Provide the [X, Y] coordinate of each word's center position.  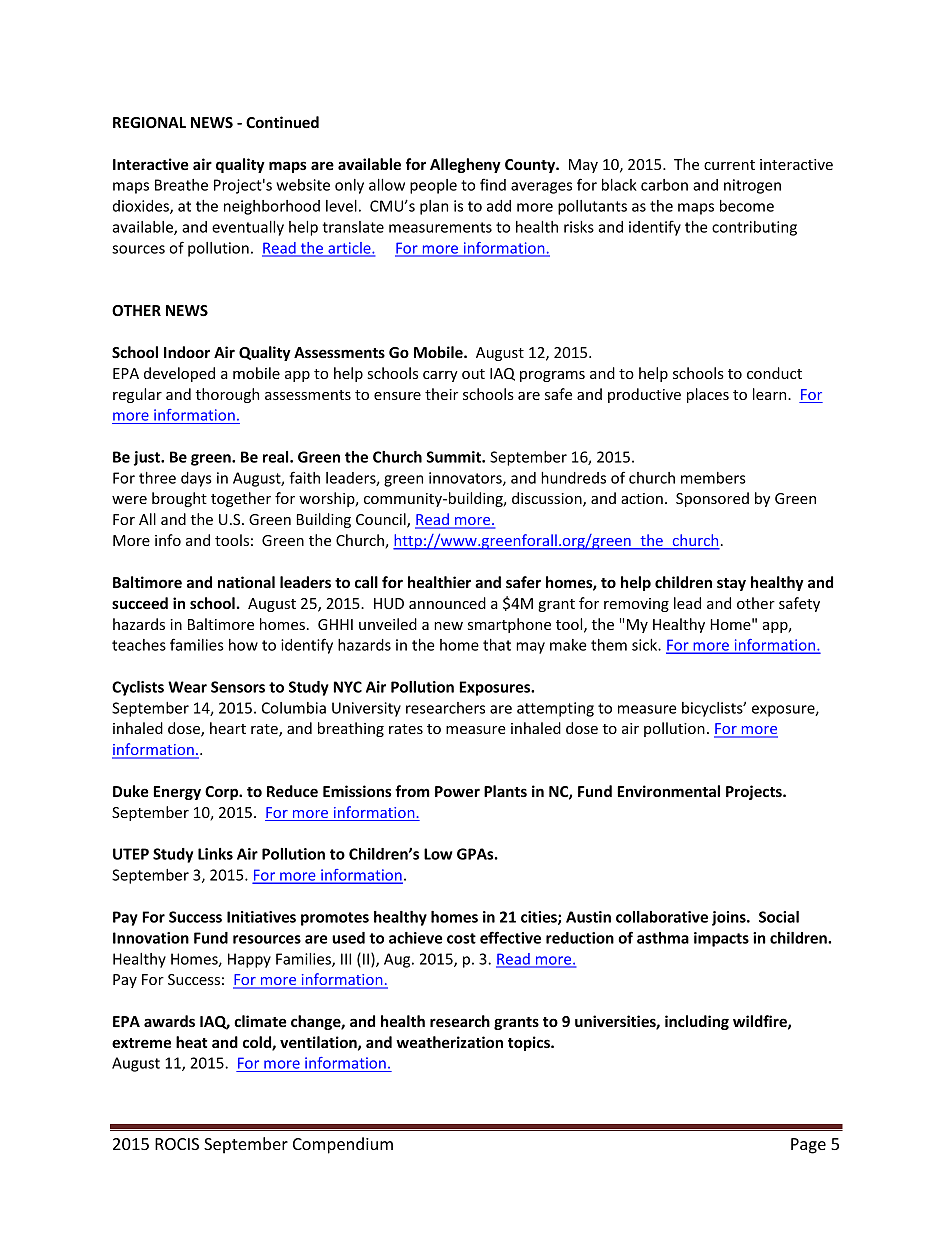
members [713, 478]
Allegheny [465, 165]
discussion [548, 499]
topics [530, 1043]
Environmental [669, 791]
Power [457, 791]
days [196, 479]
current [729, 165]
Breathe [181, 185]
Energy [177, 793]
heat [192, 1042]
